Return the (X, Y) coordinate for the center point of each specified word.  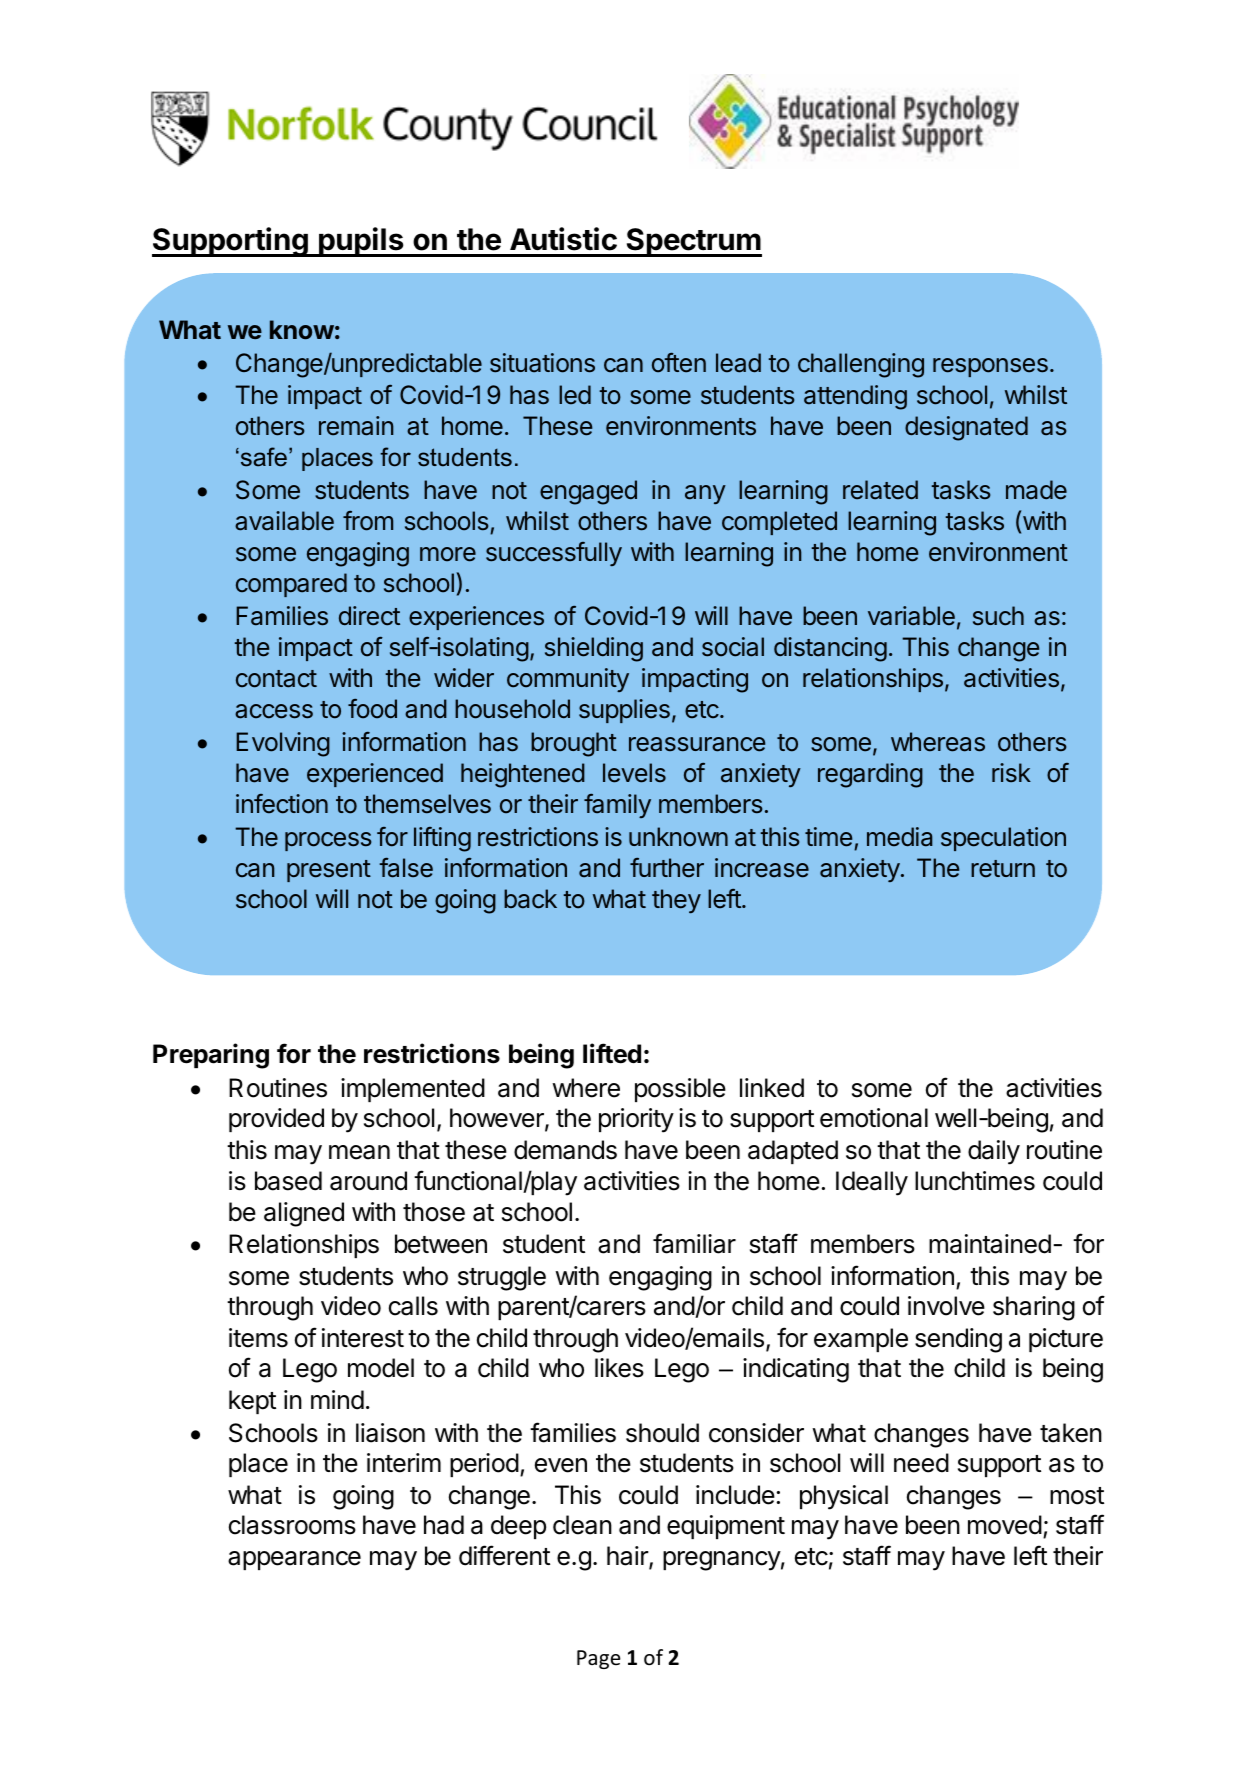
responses (990, 367)
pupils (361, 242)
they (676, 901)
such (998, 616)
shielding (594, 649)
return (1003, 869)
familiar (694, 1243)
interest (363, 1338)
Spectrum (693, 242)
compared (291, 585)
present (329, 871)
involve (946, 1306)
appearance (294, 1560)
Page (599, 1659)
